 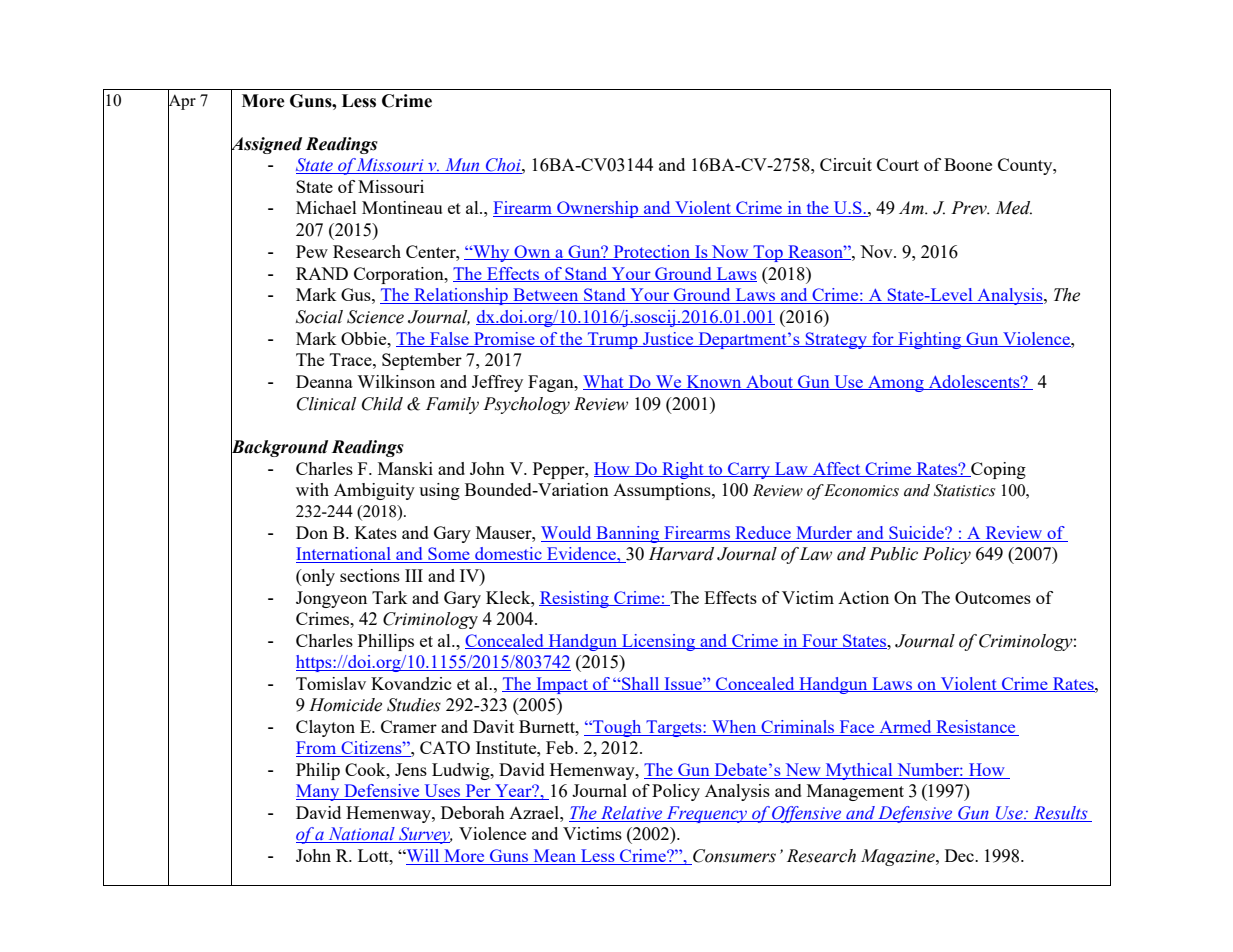 I want to click on Statistics, so click(x=964, y=490).
